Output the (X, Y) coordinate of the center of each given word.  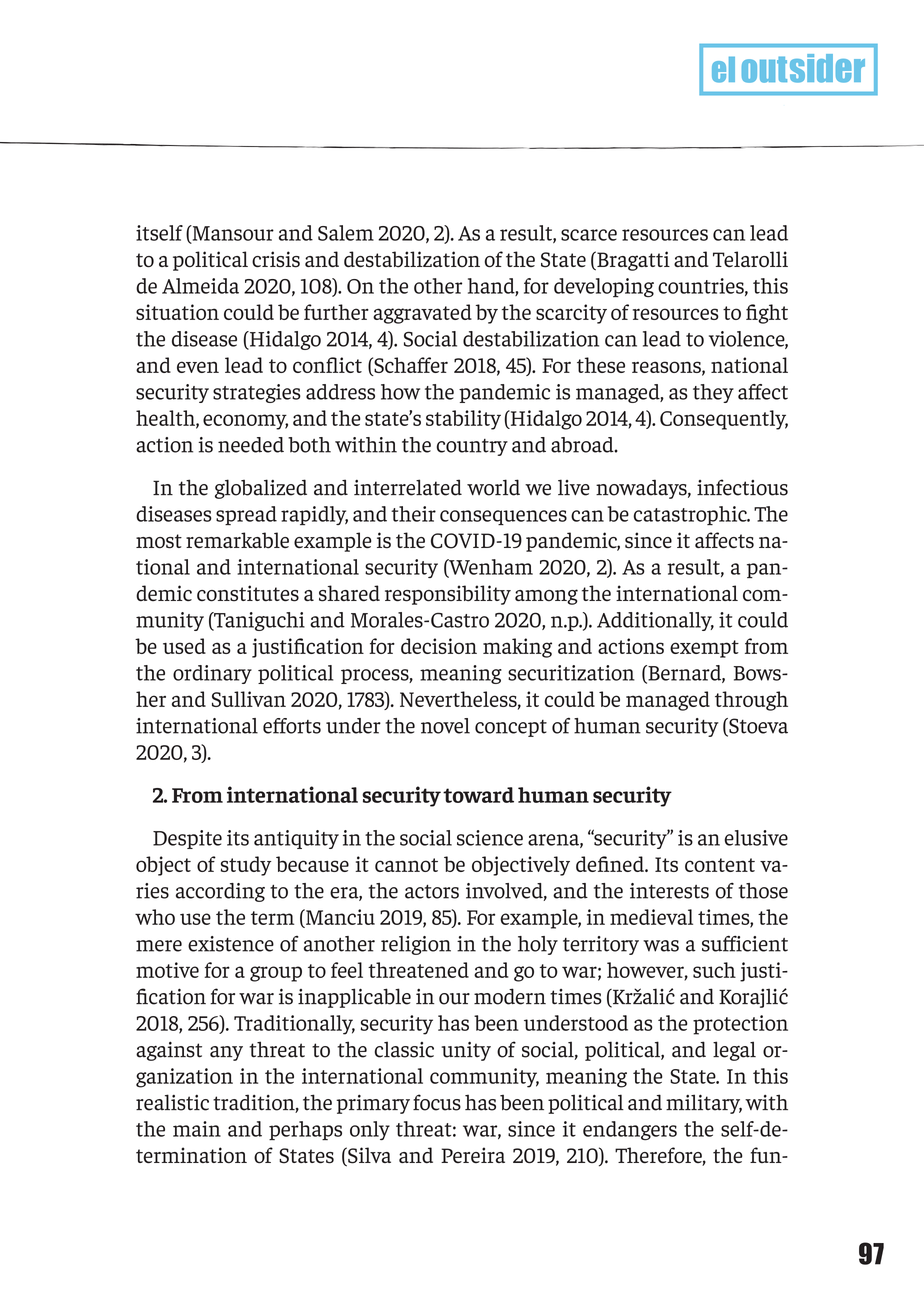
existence (231, 944)
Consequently (724, 420)
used (184, 646)
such (714, 970)
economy (245, 422)
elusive (756, 838)
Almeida (200, 286)
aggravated (422, 314)
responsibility (448, 595)
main (197, 1129)
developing (604, 287)
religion (416, 945)
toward (478, 795)
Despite (187, 839)
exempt (704, 649)
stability (463, 420)
